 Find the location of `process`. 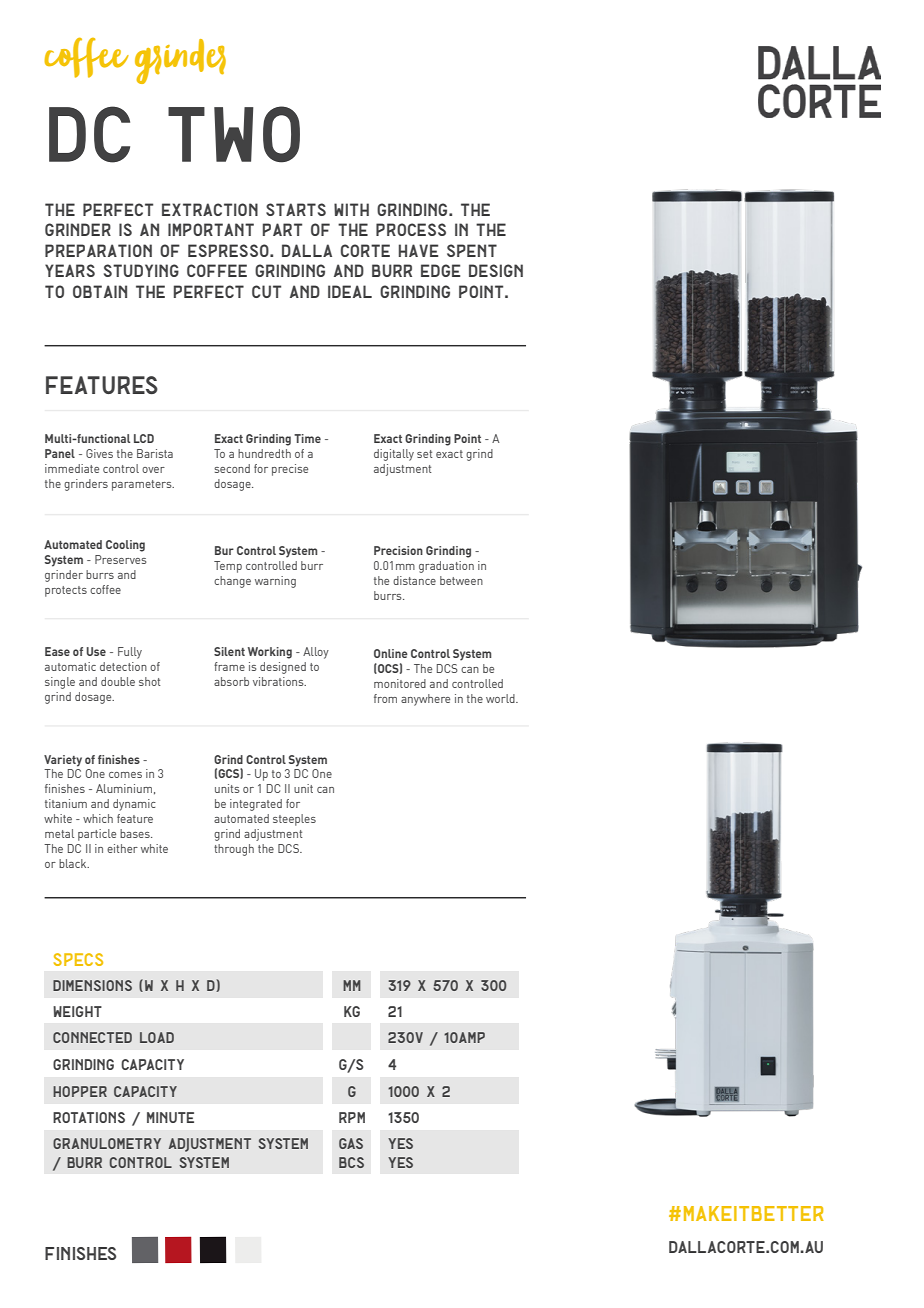

process is located at coordinates (411, 229).
